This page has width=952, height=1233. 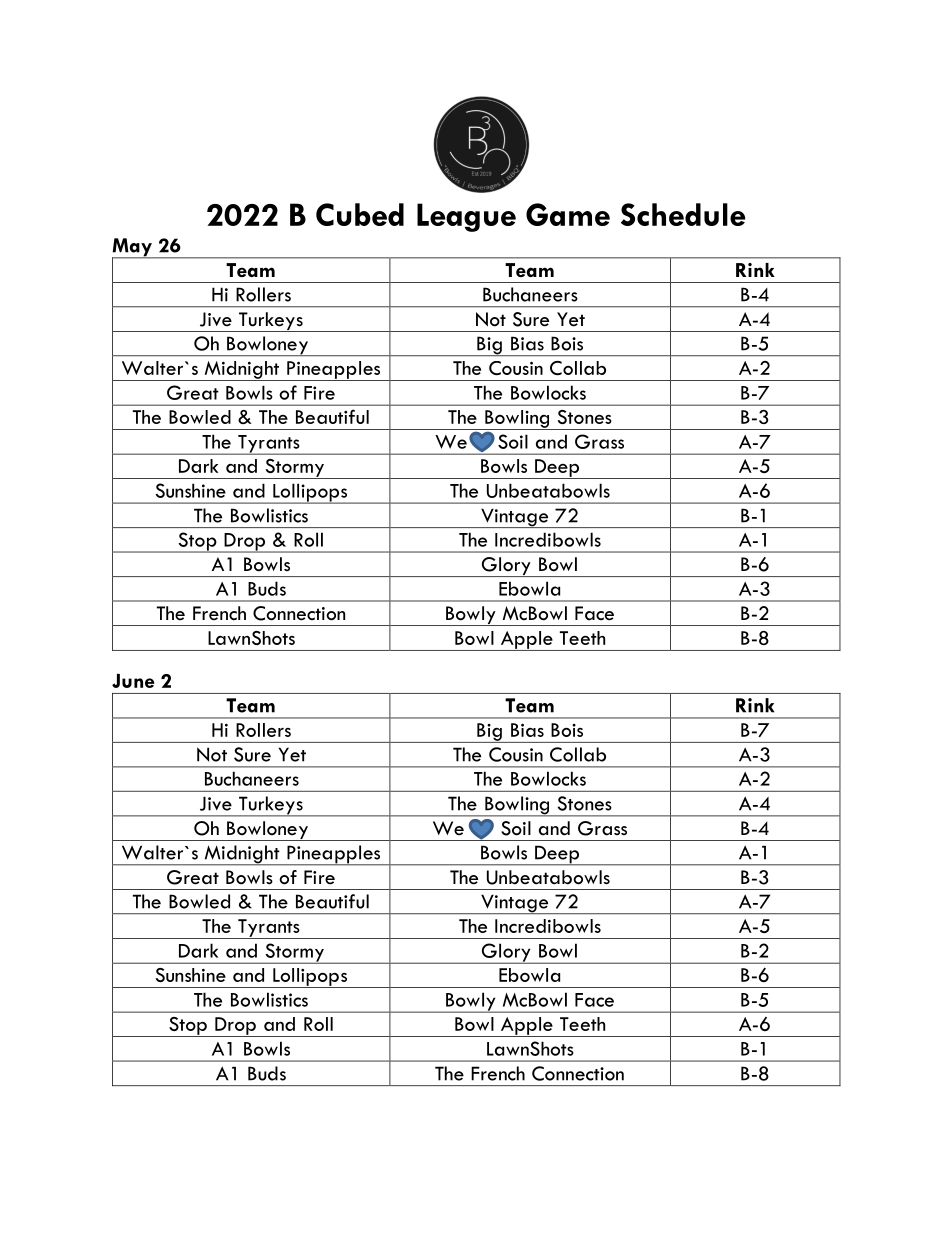 What do you see at coordinates (133, 248) in the page?
I see `May` at bounding box center [133, 248].
